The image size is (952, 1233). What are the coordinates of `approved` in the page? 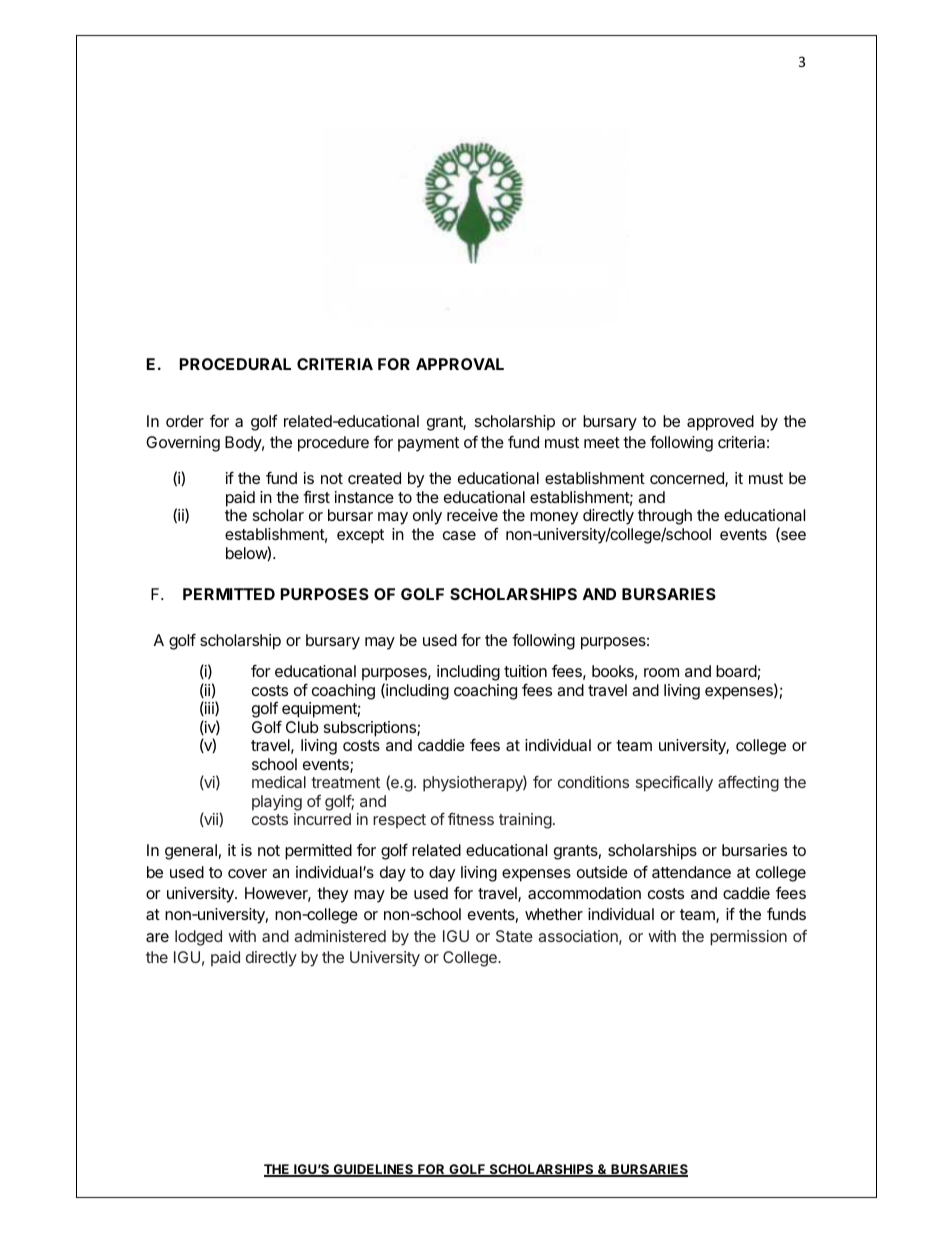 It's located at (720, 423).
